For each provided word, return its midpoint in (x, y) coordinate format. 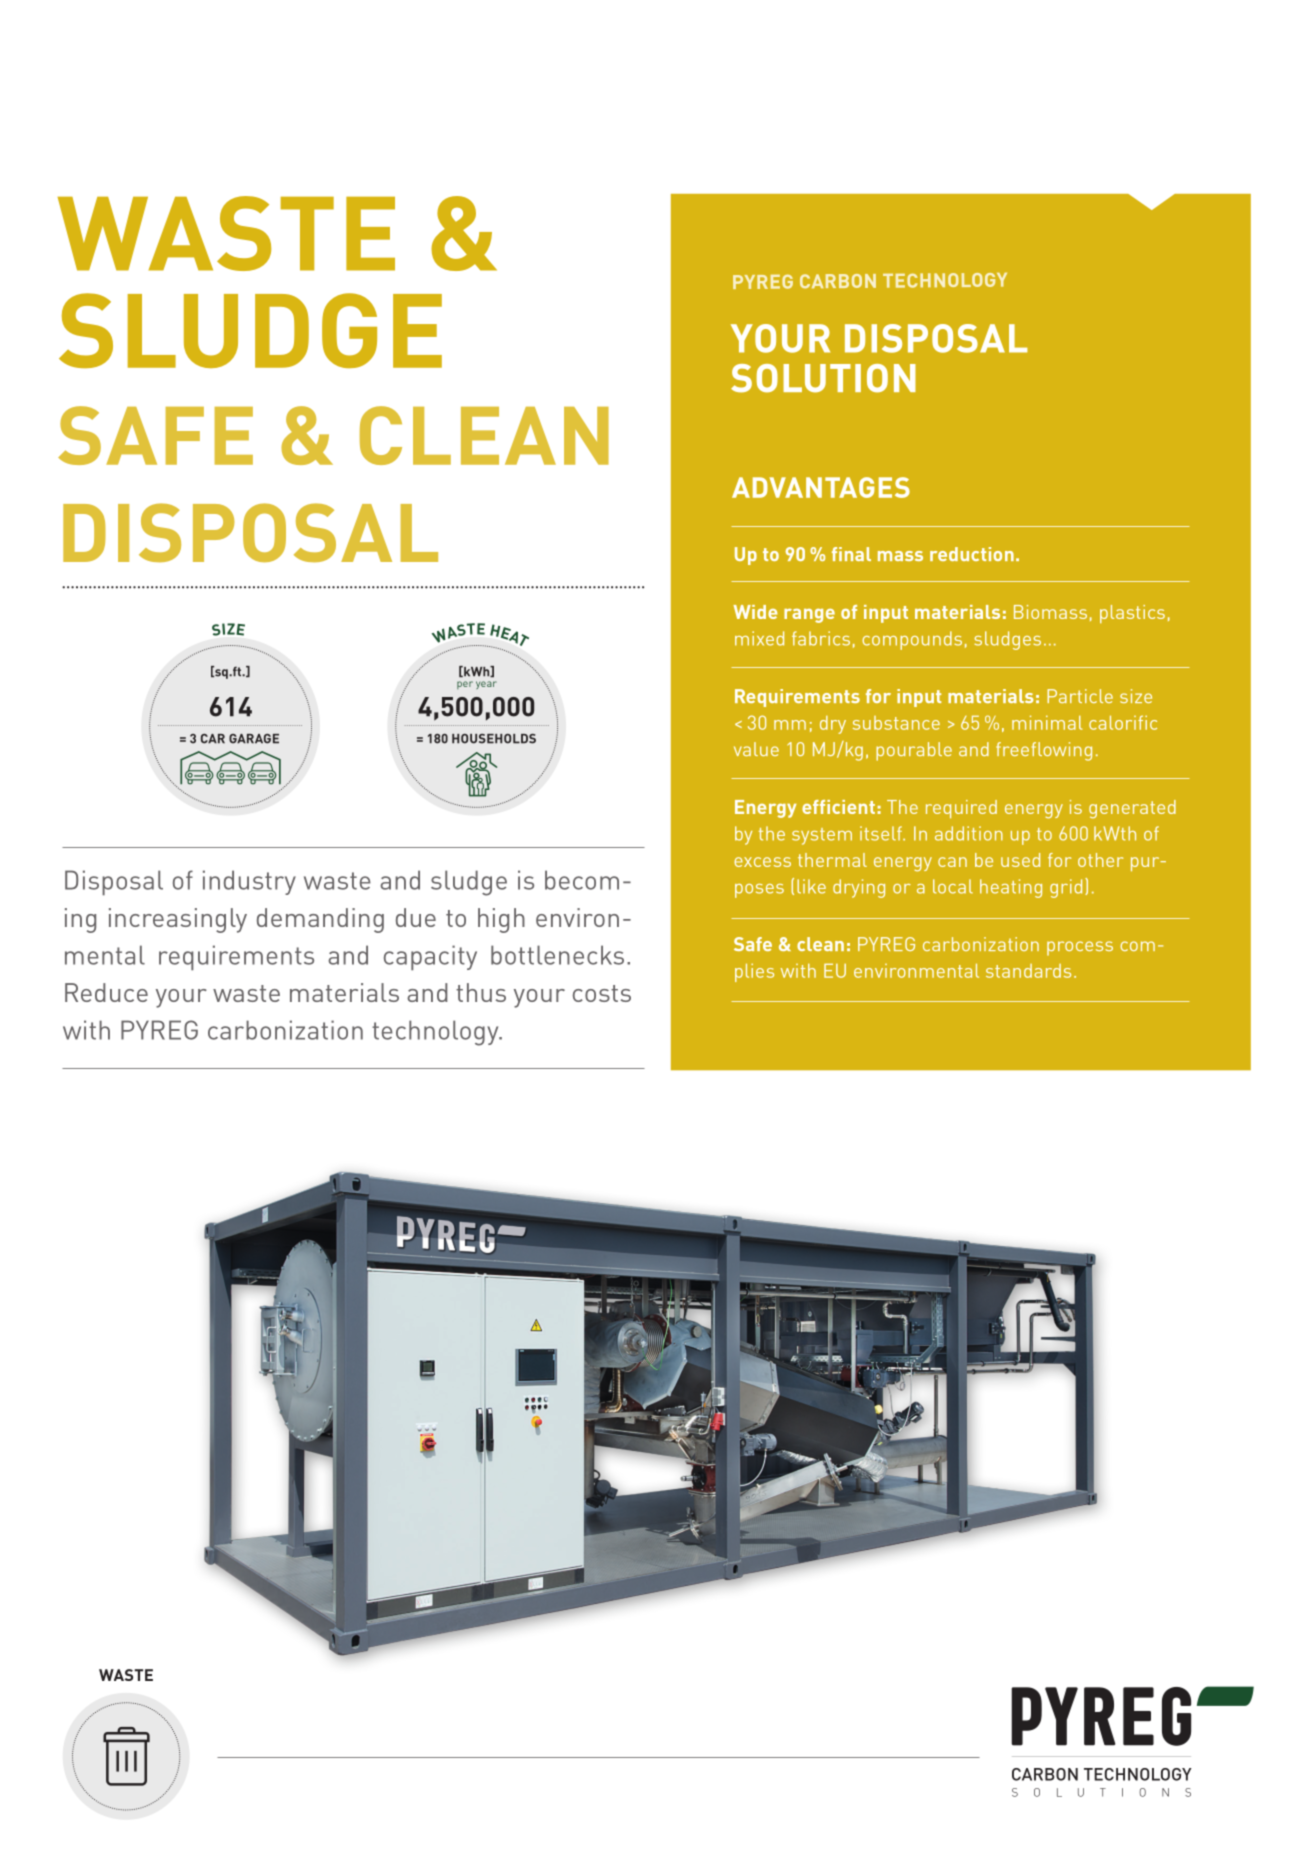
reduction (972, 554)
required (961, 809)
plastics (1132, 614)
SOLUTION (823, 378)
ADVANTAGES (821, 487)
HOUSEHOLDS (494, 739)
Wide (755, 612)
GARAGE (254, 739)
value (756, 749)
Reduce (106, 992)
